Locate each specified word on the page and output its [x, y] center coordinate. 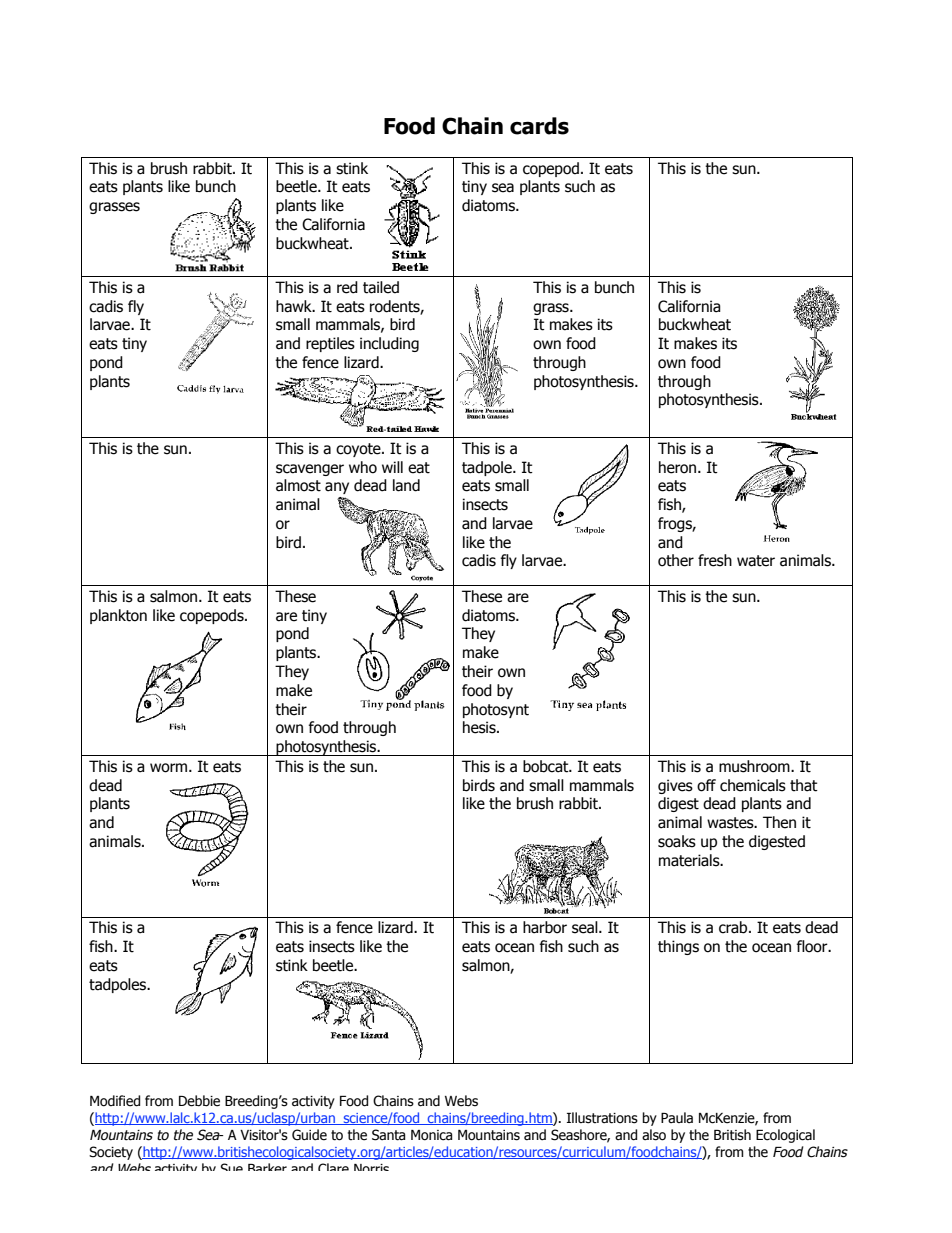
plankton [118, 616]
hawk [295, 306]
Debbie [199, 1101]
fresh [715, 560]
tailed [381, 287]
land [406, 485]
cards [539, 126]
